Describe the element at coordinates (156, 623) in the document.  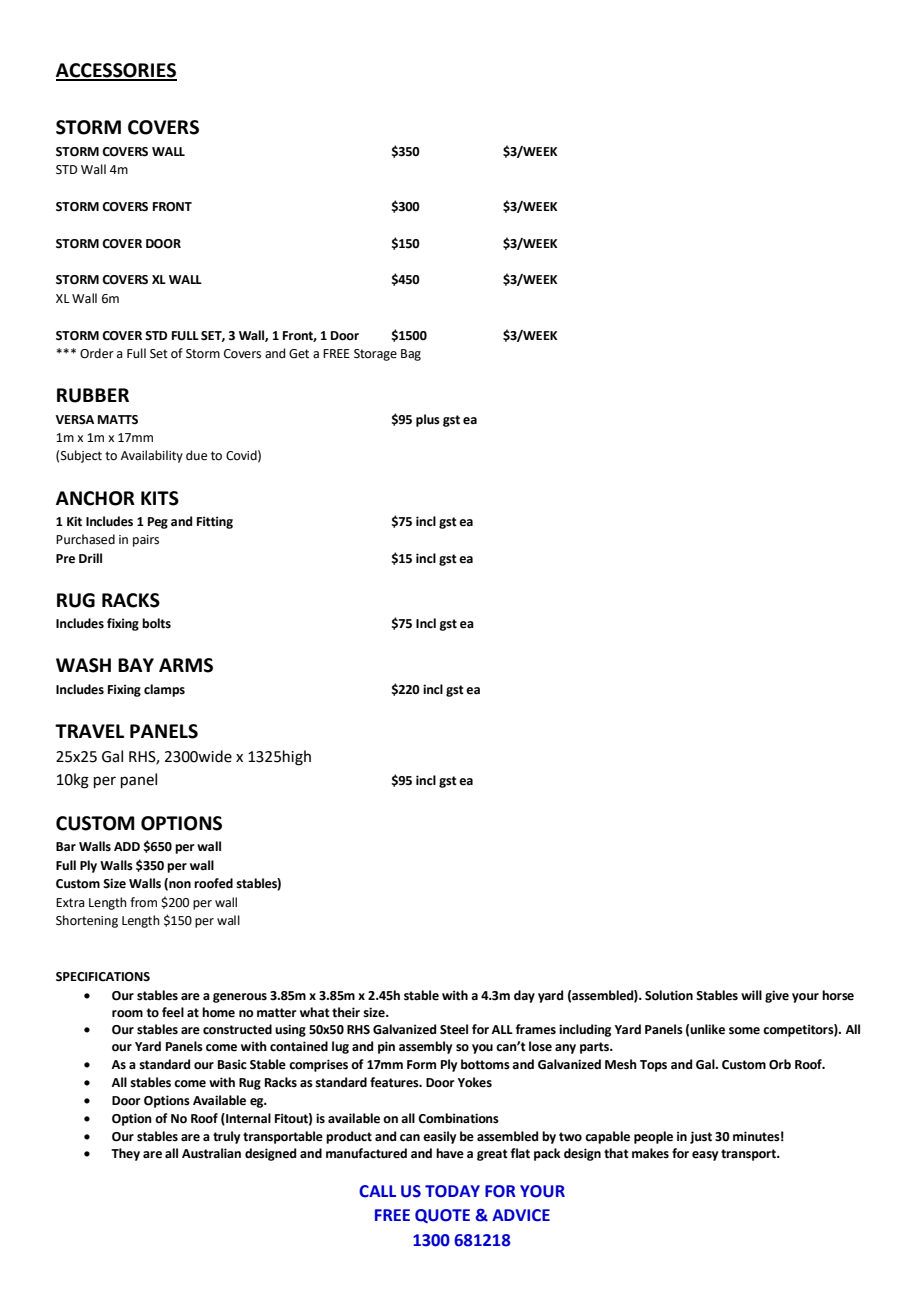
I see `bolts` at that location.
